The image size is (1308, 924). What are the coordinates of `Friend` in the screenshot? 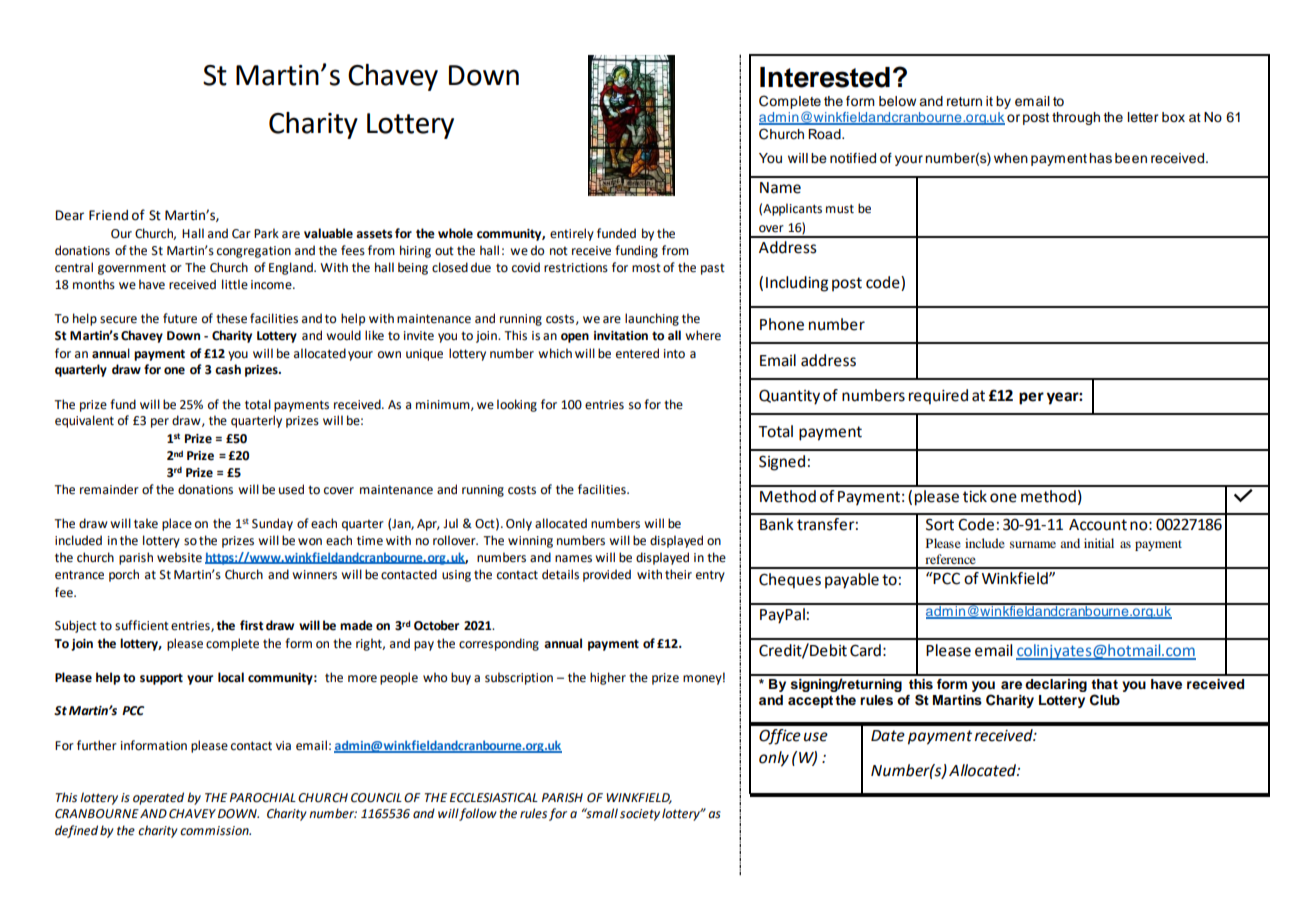 It's located at (108, 215).
